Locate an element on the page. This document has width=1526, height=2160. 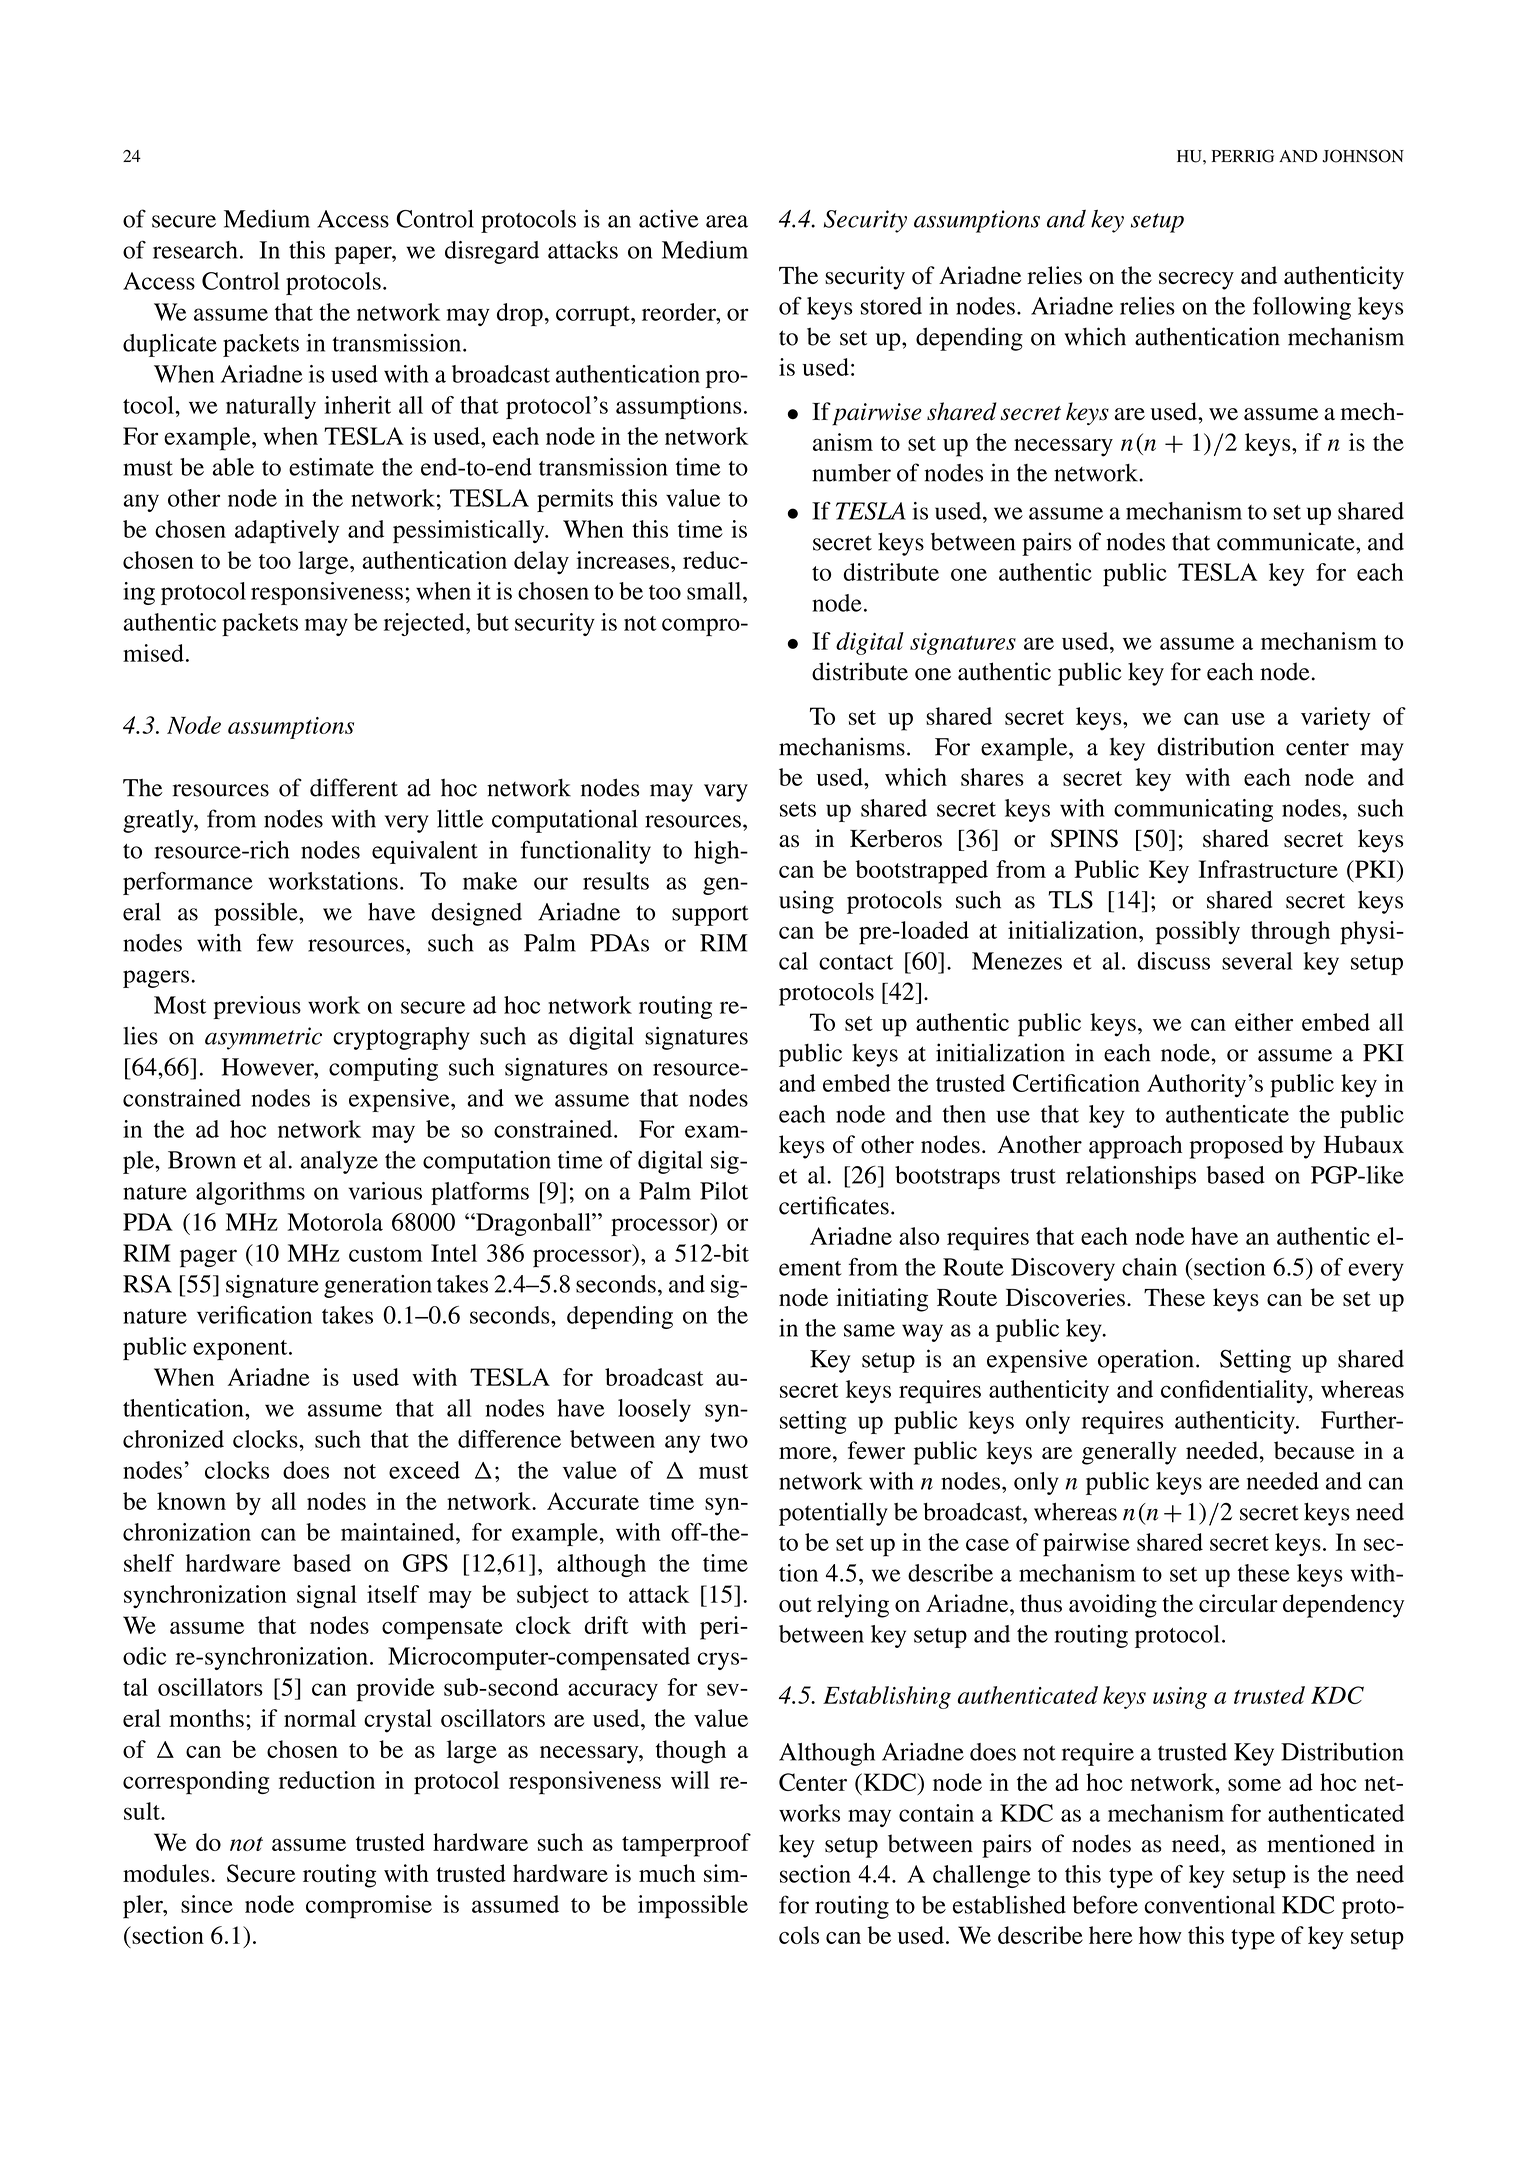
communicate is located at coordinates (1287, 541).
